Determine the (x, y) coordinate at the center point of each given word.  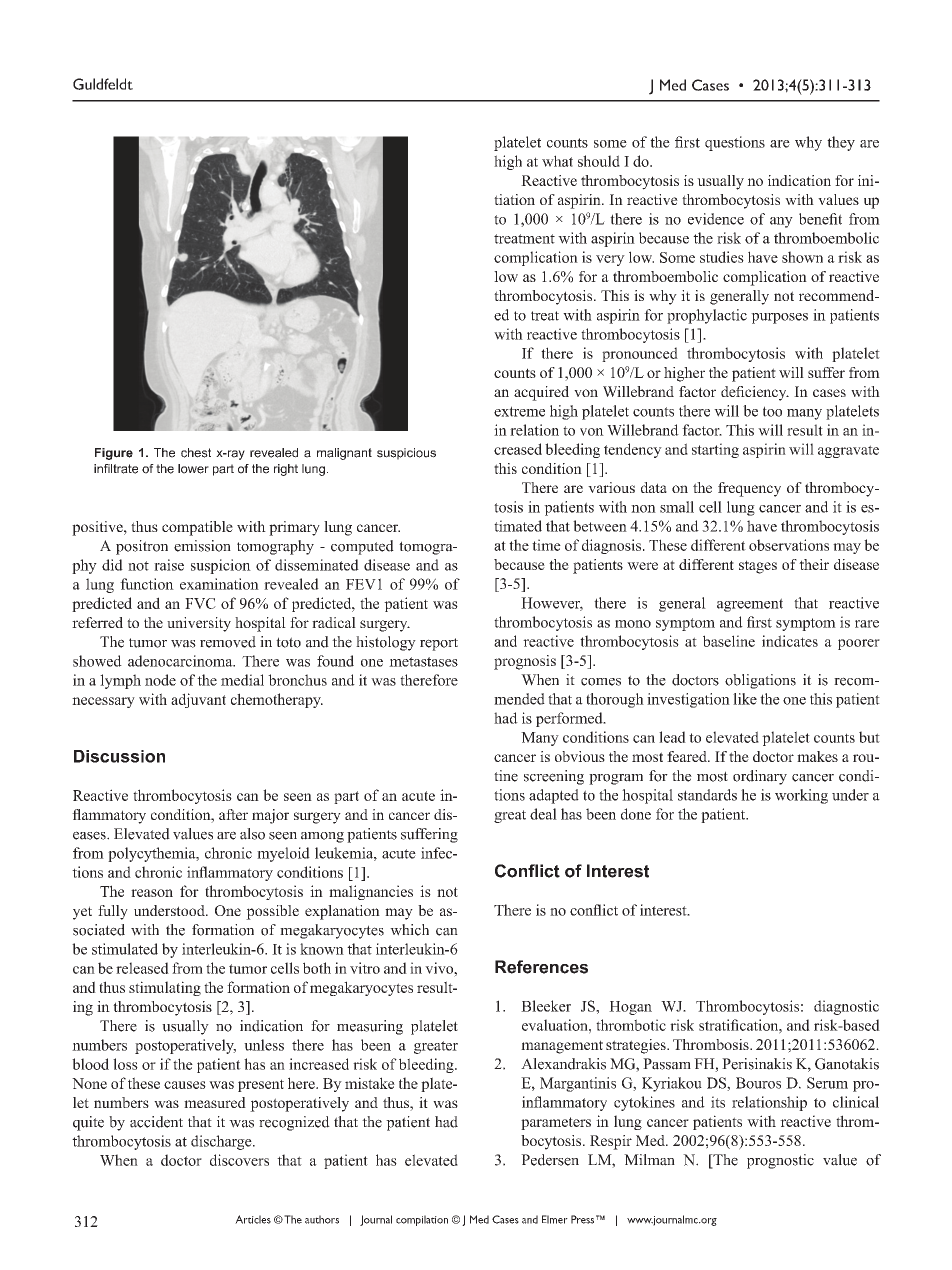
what (557, 161)
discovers (239, 1160)
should (599, 161)
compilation (422, 1220)
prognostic (780, 1161)
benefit (820, 219)
